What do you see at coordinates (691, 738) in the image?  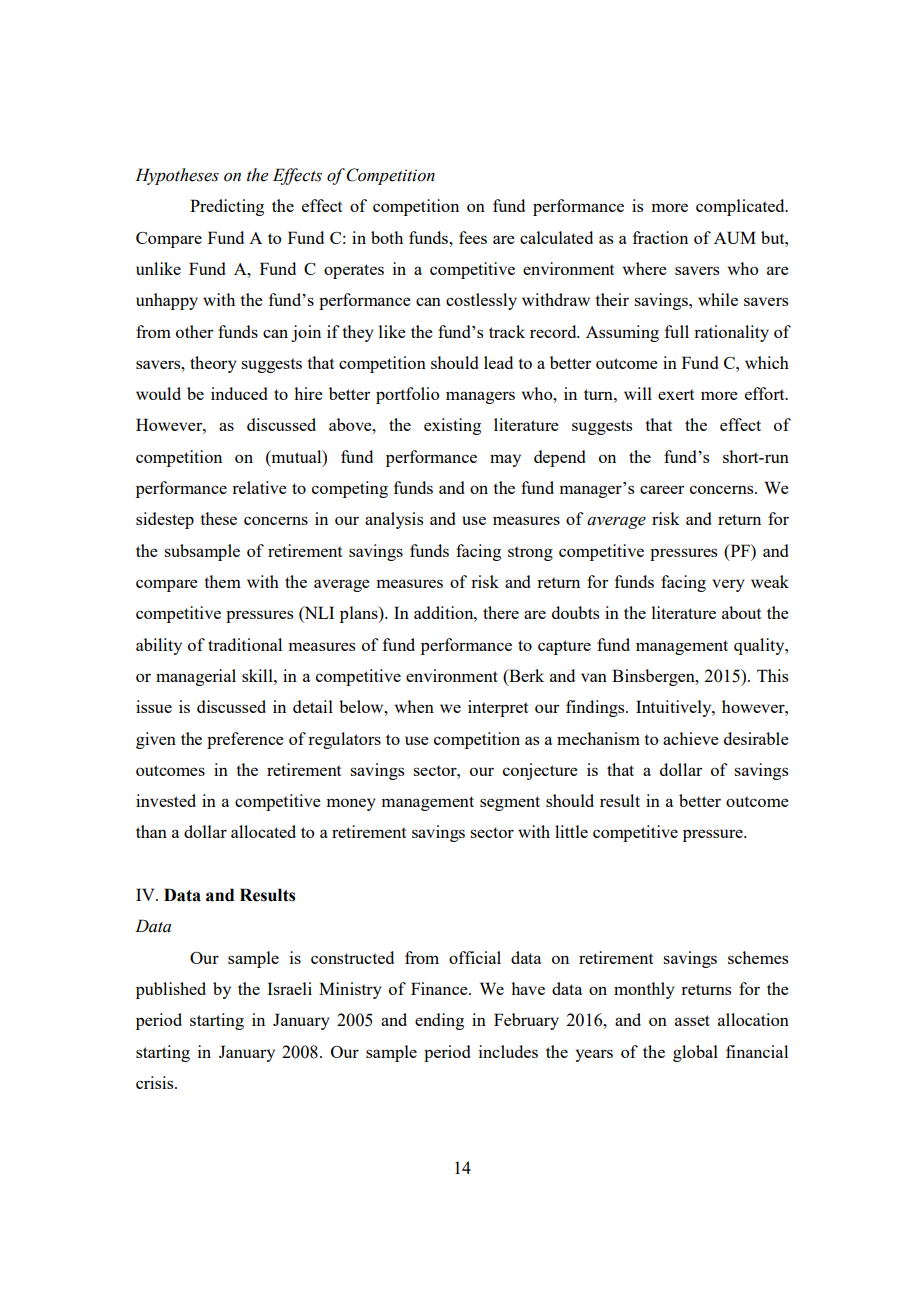 I see `achieve` at bounding box center [691, 738].
